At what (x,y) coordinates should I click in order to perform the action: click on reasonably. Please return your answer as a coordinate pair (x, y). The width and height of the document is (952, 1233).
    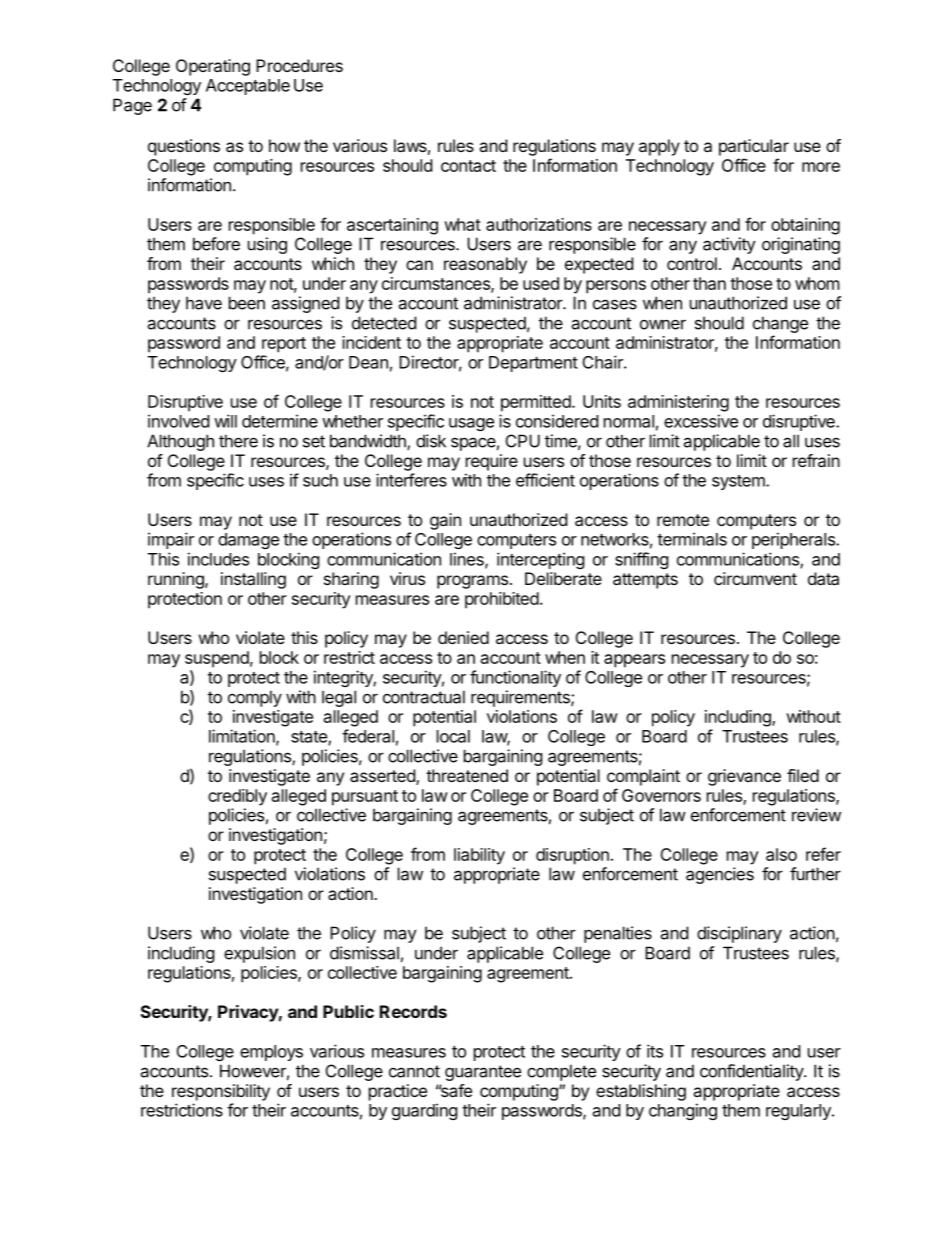
    Looking at the image, I should click on (485, 265).
